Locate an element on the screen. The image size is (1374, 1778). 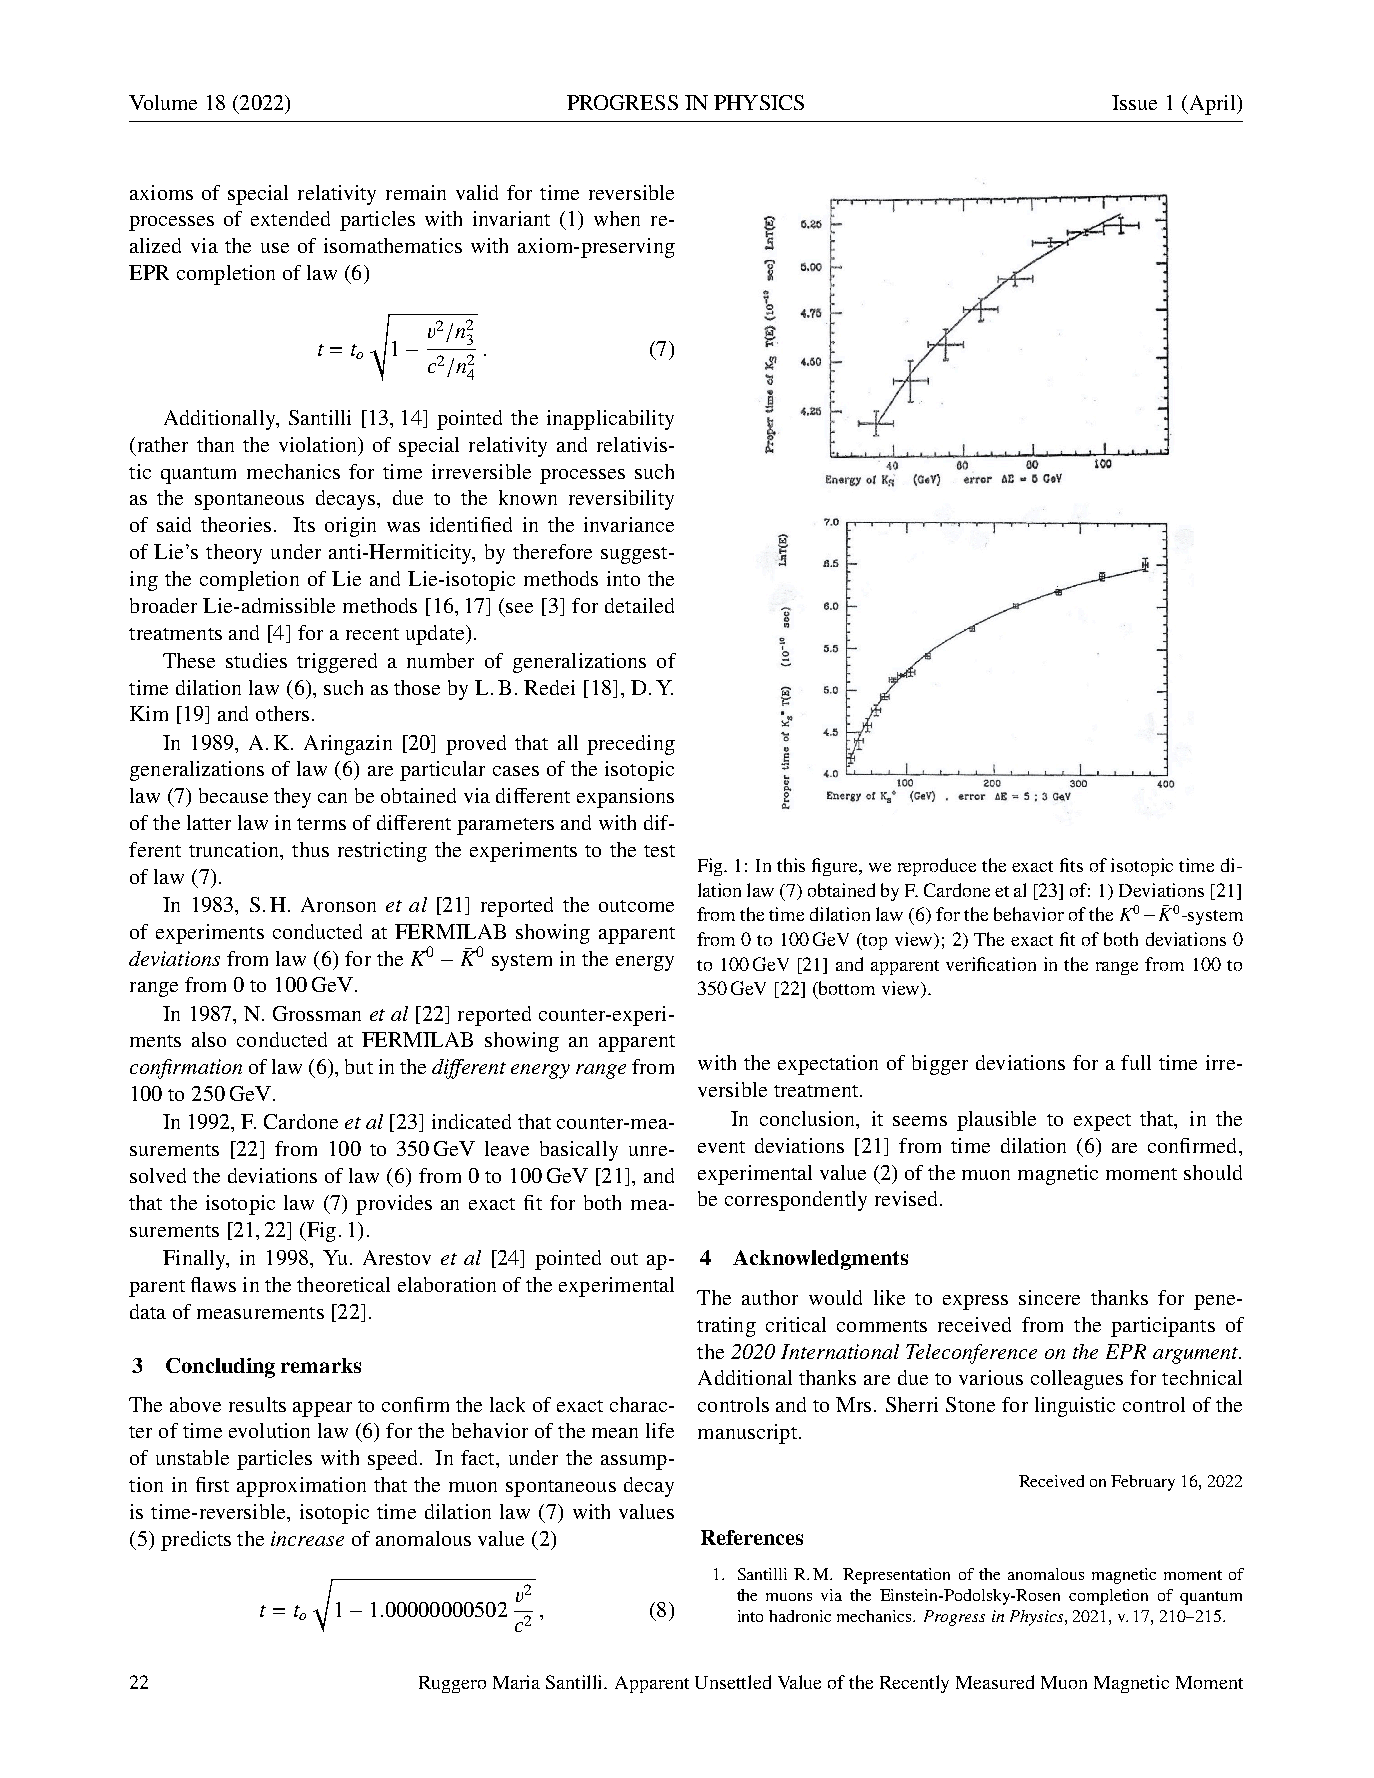
outcome is located at coordinates (636, 906).
